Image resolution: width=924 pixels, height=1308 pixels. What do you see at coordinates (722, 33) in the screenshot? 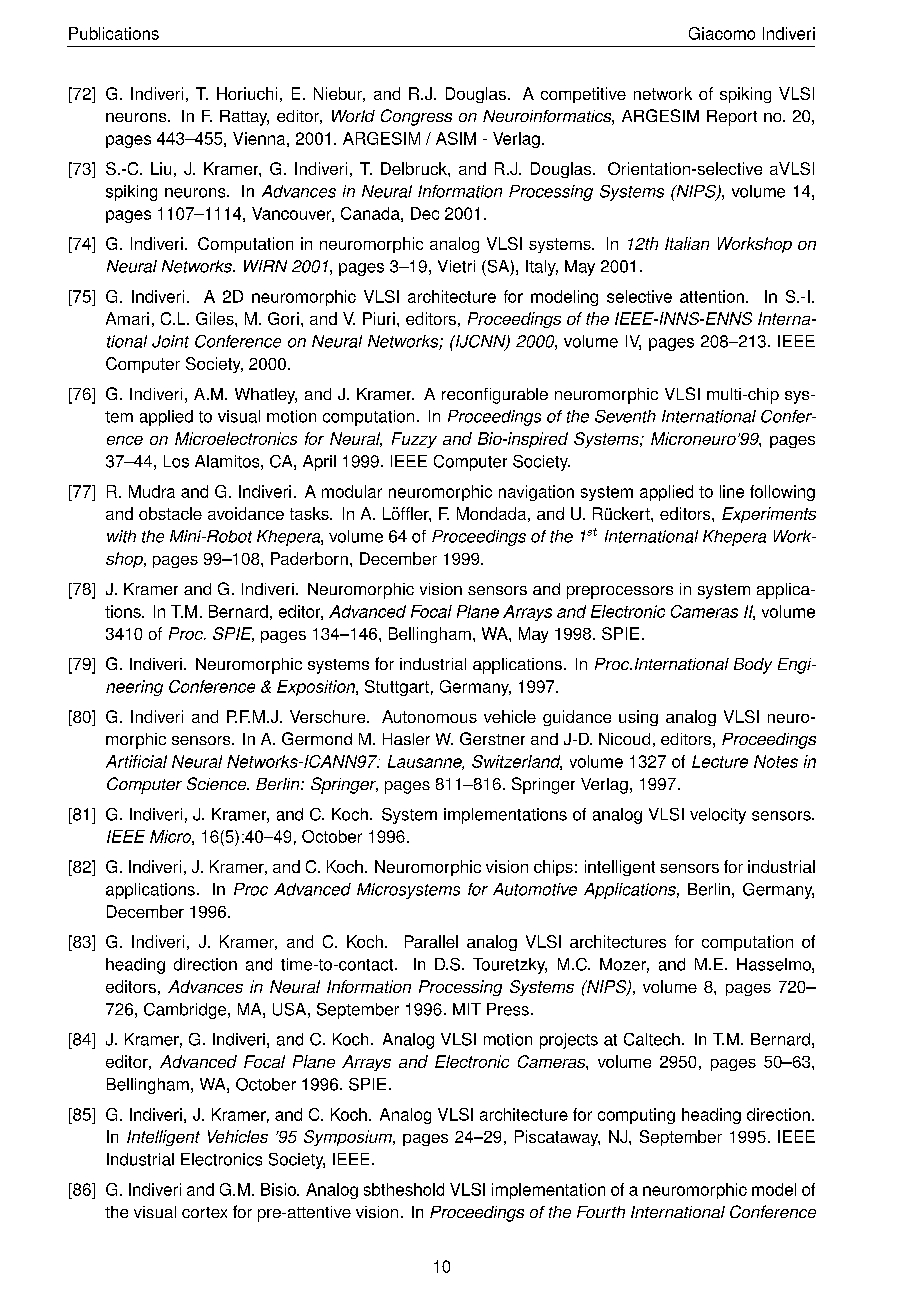
I see `Giacomo` at bounding box center [722, 33].
